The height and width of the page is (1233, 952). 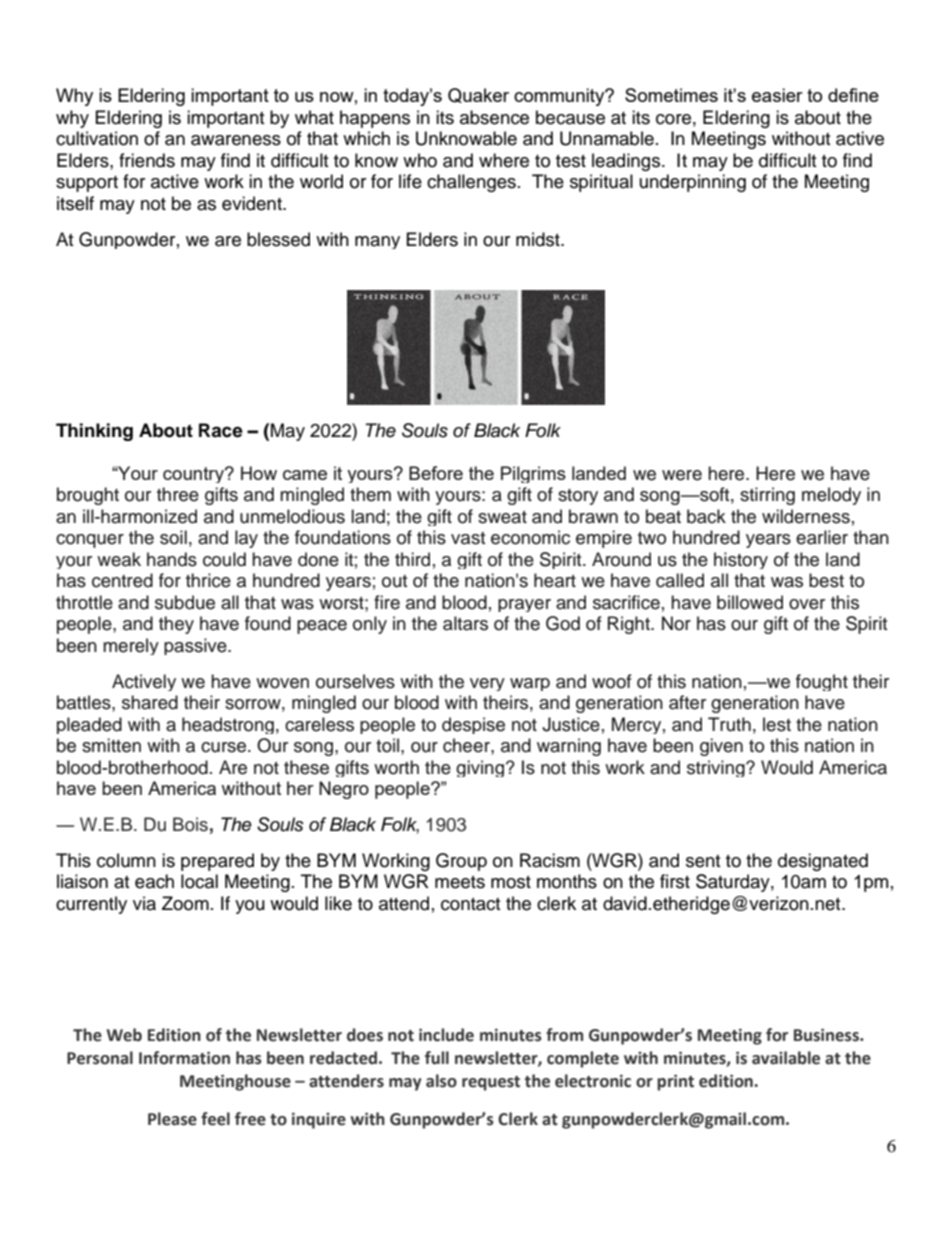 I want to click on request, so click(x=491, y=1083).
